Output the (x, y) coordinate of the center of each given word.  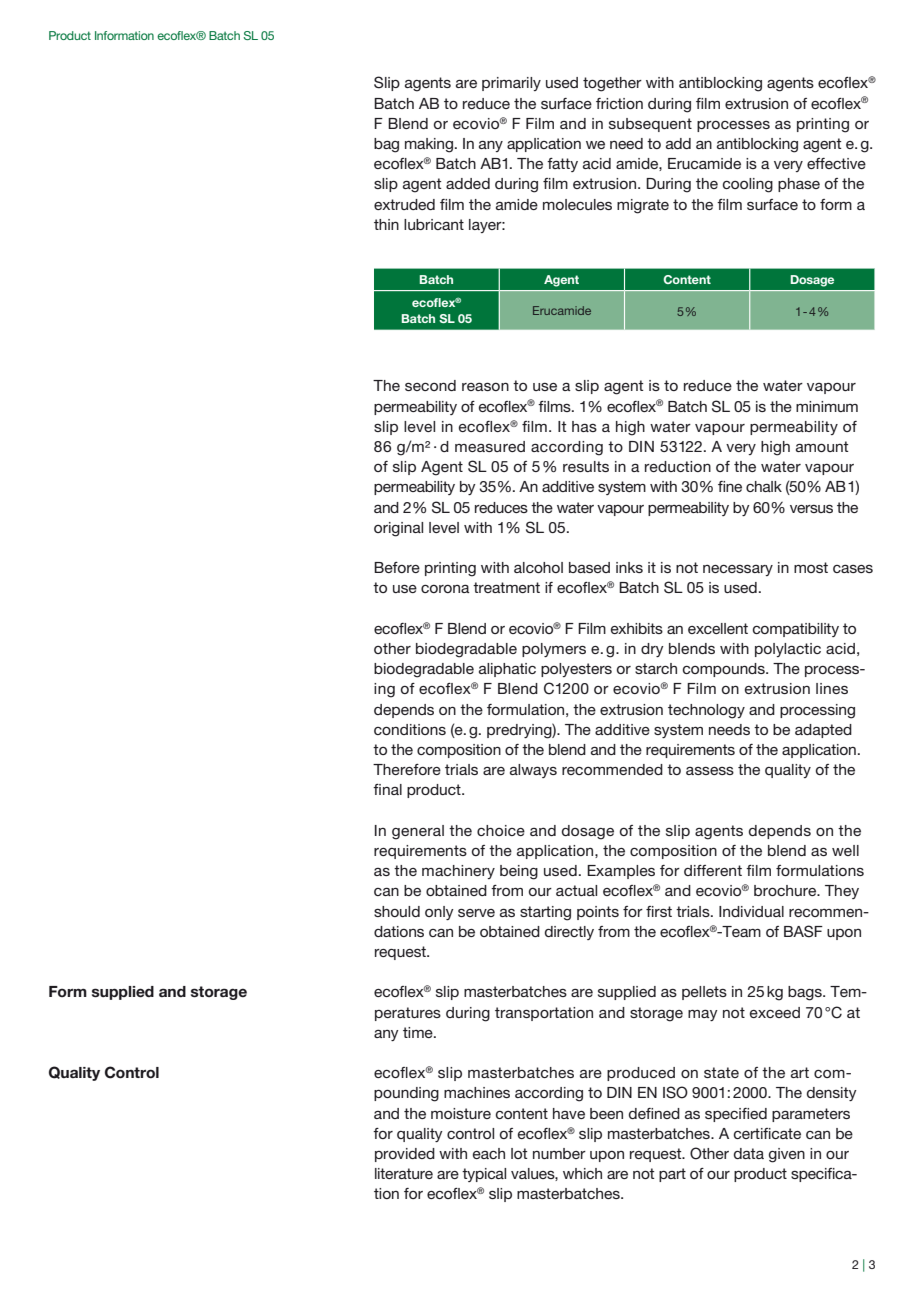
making (429, 145)
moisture (461, 1113)
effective (836, 163)
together (612, 84)
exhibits (637, 628)
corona (445, 588)
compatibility (796, 630)
